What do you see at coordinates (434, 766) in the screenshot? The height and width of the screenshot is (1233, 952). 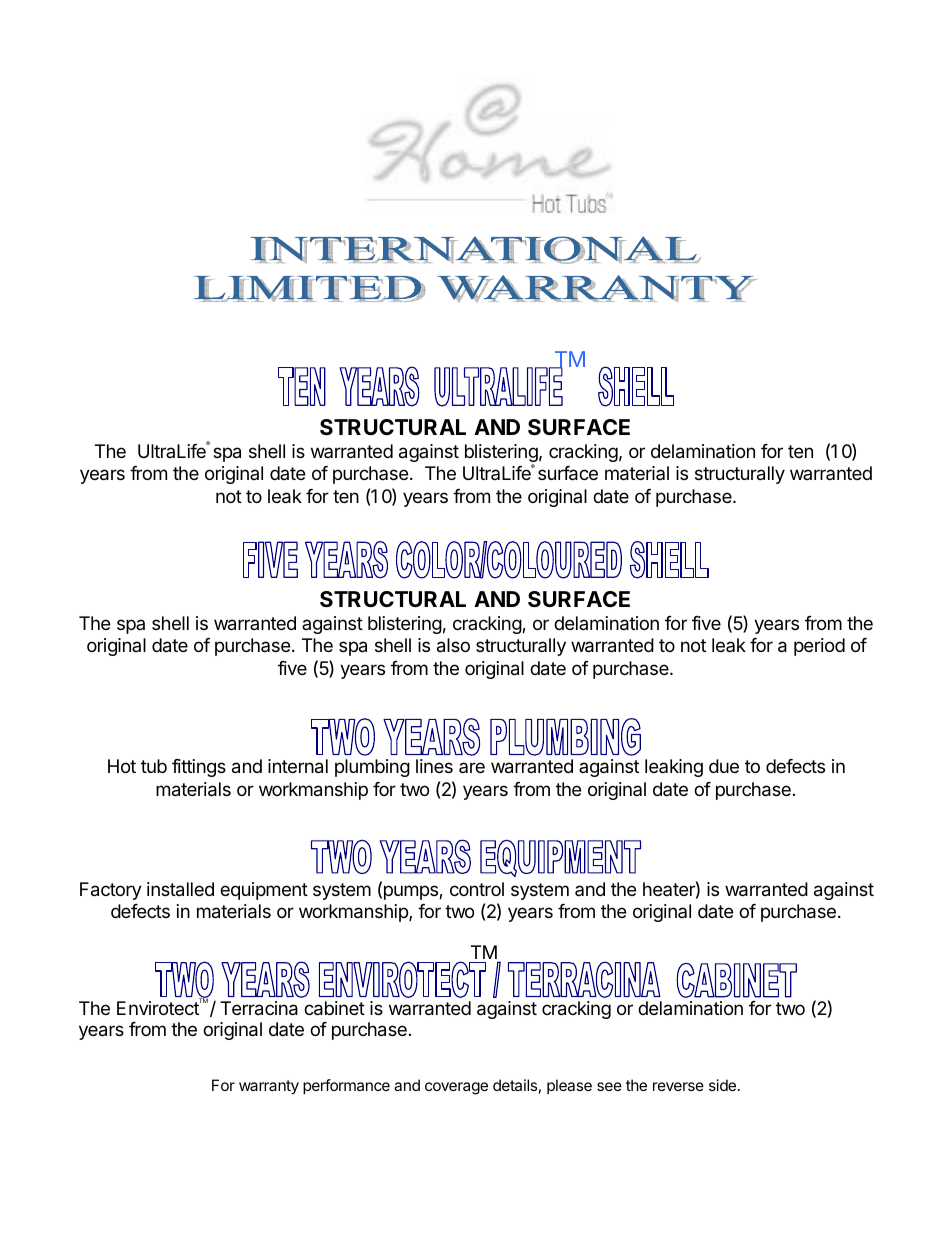 I see `lines` at bounding box center [434, 766].
